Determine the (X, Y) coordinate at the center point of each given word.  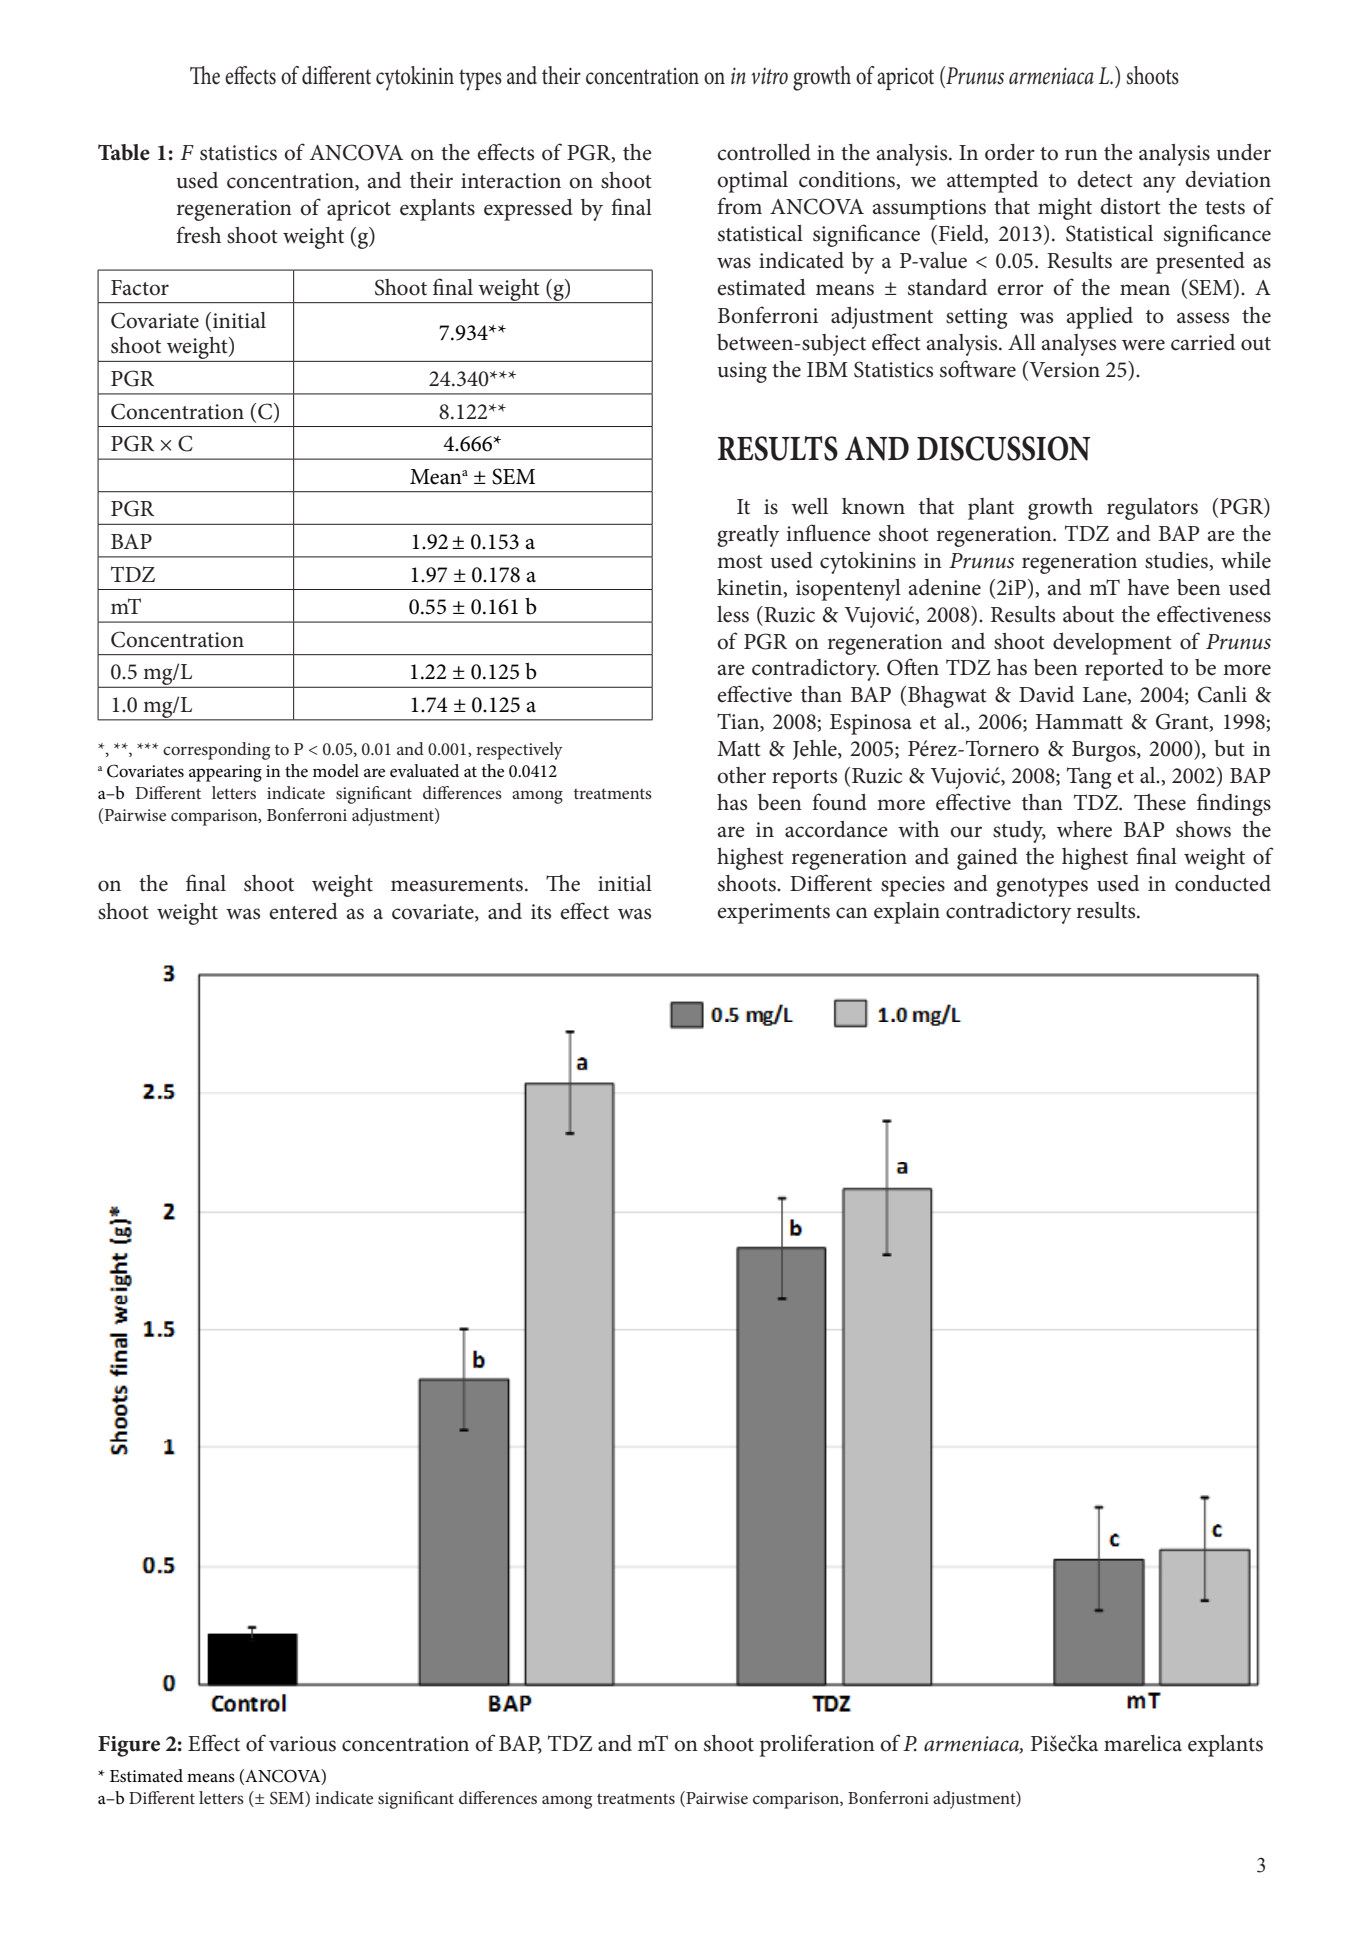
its (541, 912)
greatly (748, 536)
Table (124, 152)
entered (303, 911)
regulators (1152, 509)
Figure (129, 1746)
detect (1105, 179)
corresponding (216, 751)
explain (907, 913)
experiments (773, 913)
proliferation (817, 1745)
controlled (764, 152)
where (1084, 829)
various (302, 1744)
